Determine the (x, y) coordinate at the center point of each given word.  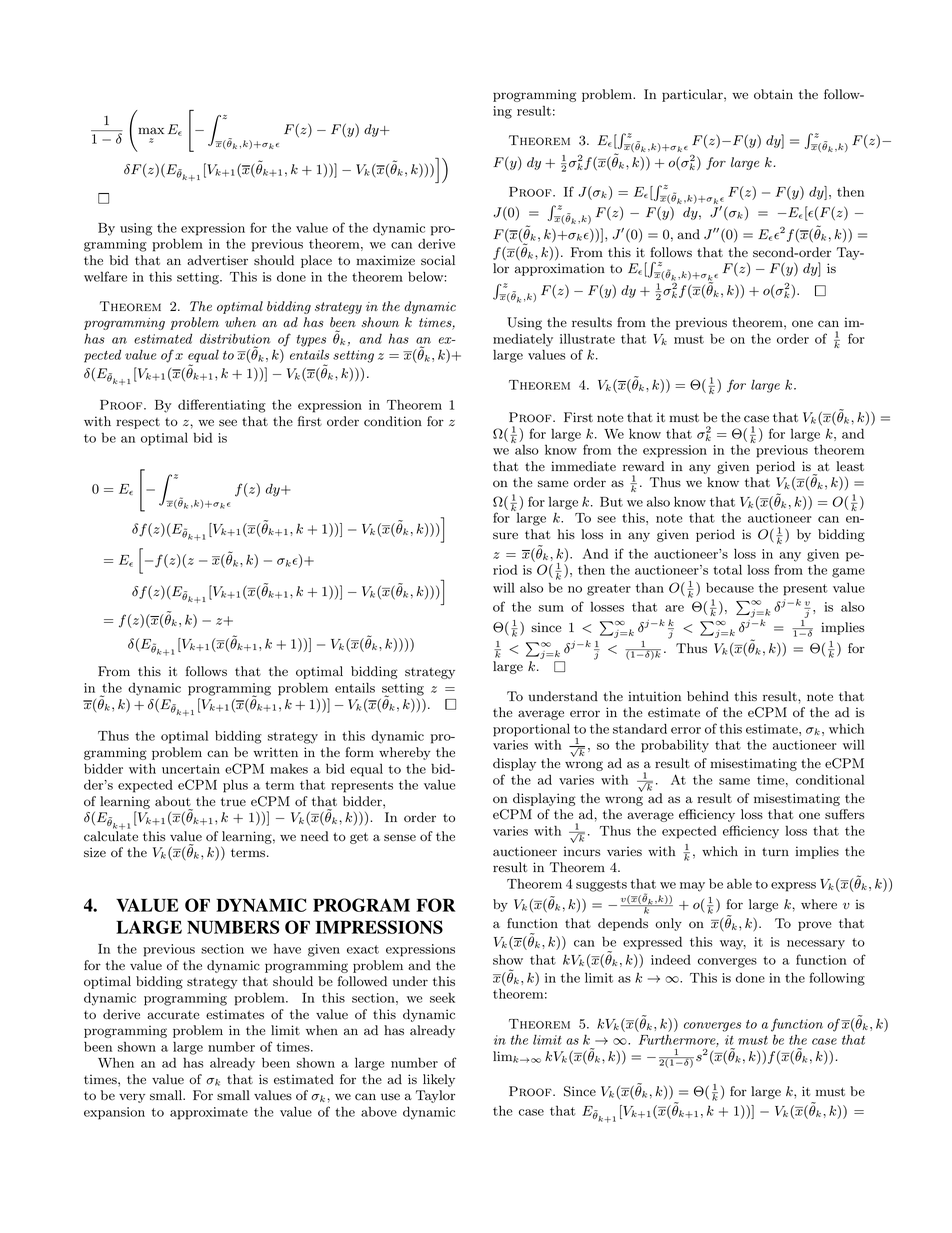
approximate (209, 1113)
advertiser (217, 260)
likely (439, 1080)
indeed (671, 959)
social (438, 260)
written (275, 752)
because (730, 588)
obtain (773, 94)
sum (551, 608)
